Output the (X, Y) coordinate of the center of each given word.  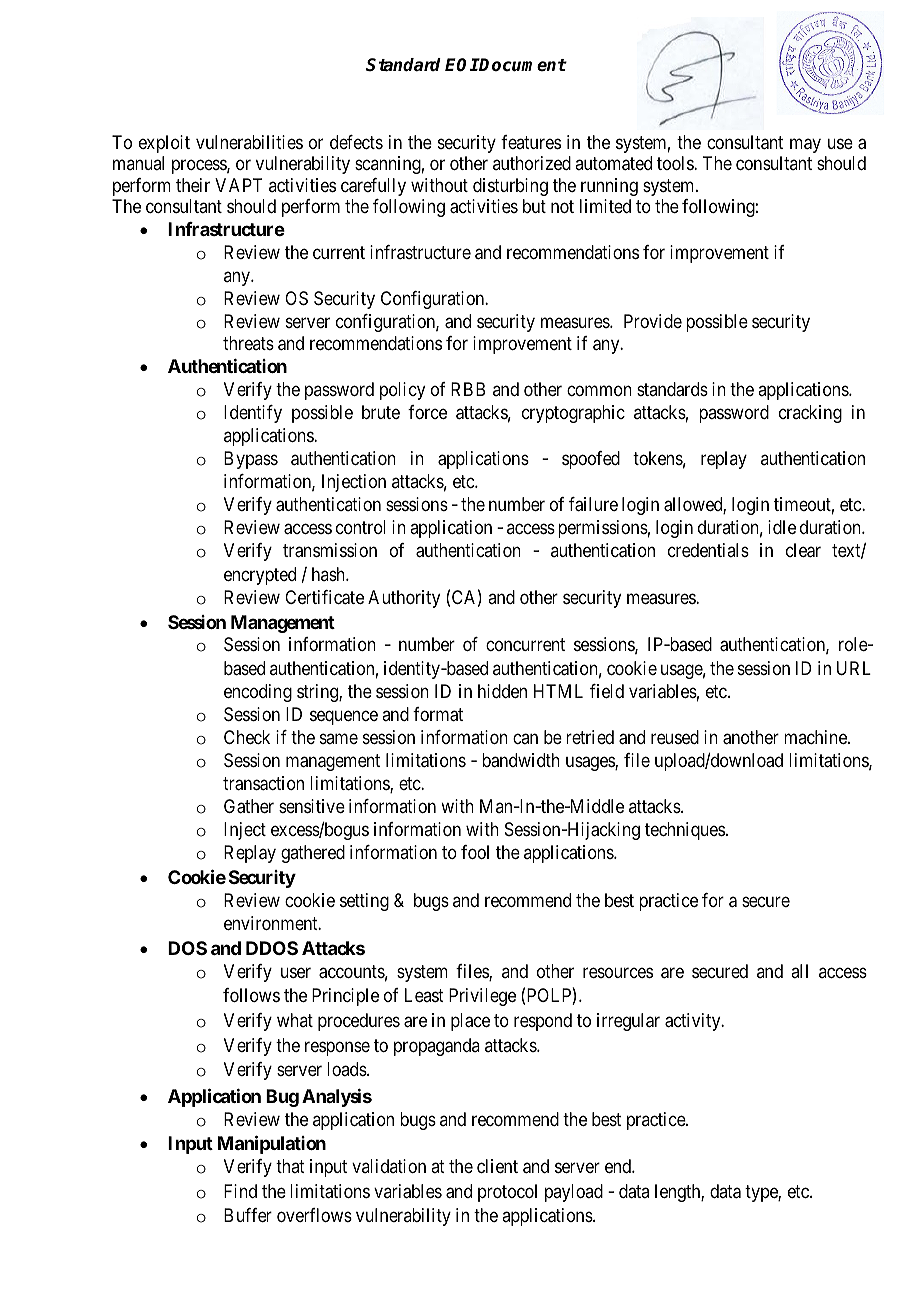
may (805, 145)
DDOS (272, 948)
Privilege (482, 997)
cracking (810, 414)
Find (240, 1191)
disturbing (510, 187)
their (193, 185)
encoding (258, 693)
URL (854, 668)
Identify (253, 414)
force (427, 412)
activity (694, 1022)
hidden (502, 691)
